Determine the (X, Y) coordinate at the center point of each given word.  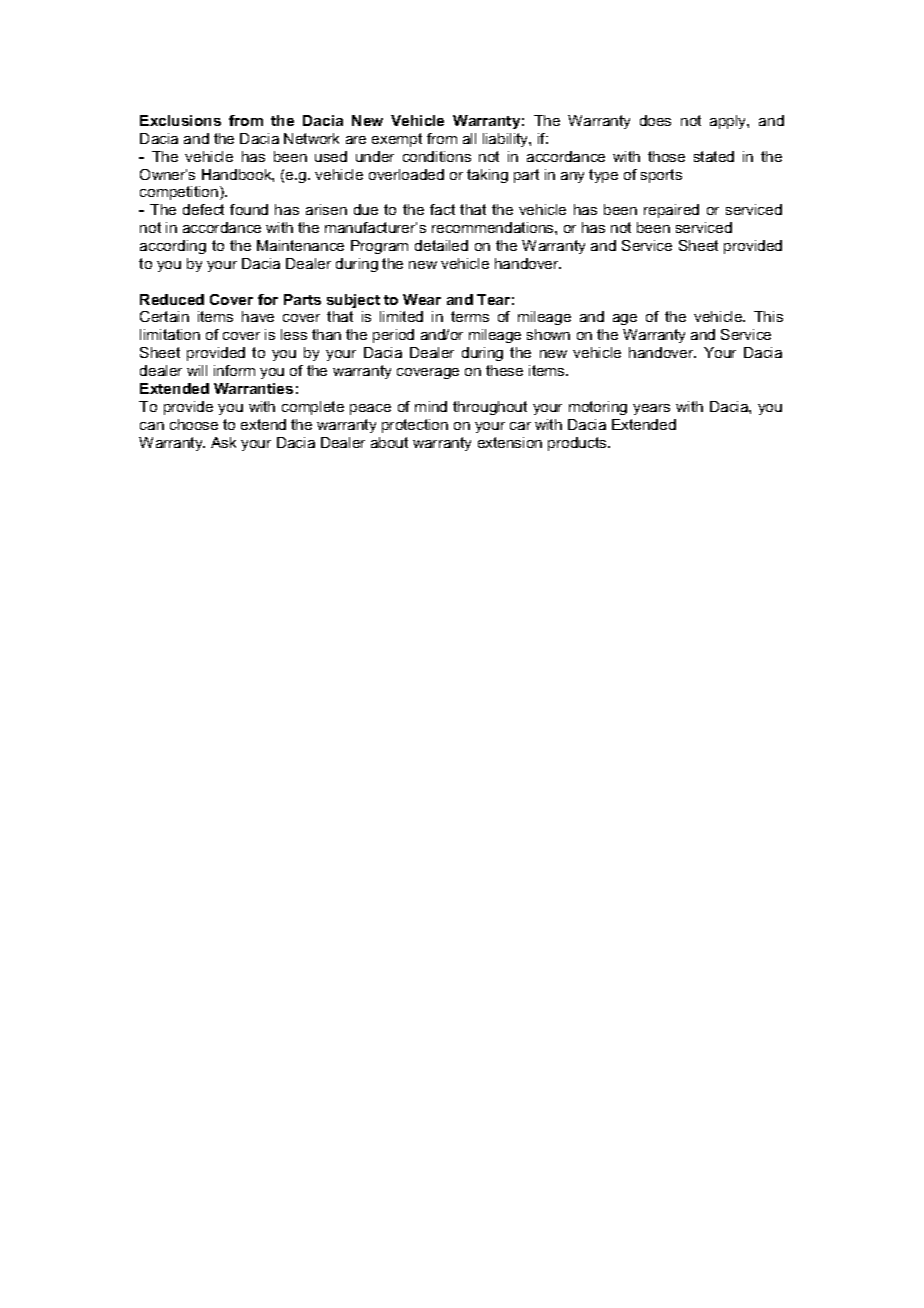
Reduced (172, 299)
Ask (223, 442)
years (651, 409)
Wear (422, 299)
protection (415, 426)
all (469, 138)
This (768, 316)
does (655, 120)
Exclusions (180, 120)
